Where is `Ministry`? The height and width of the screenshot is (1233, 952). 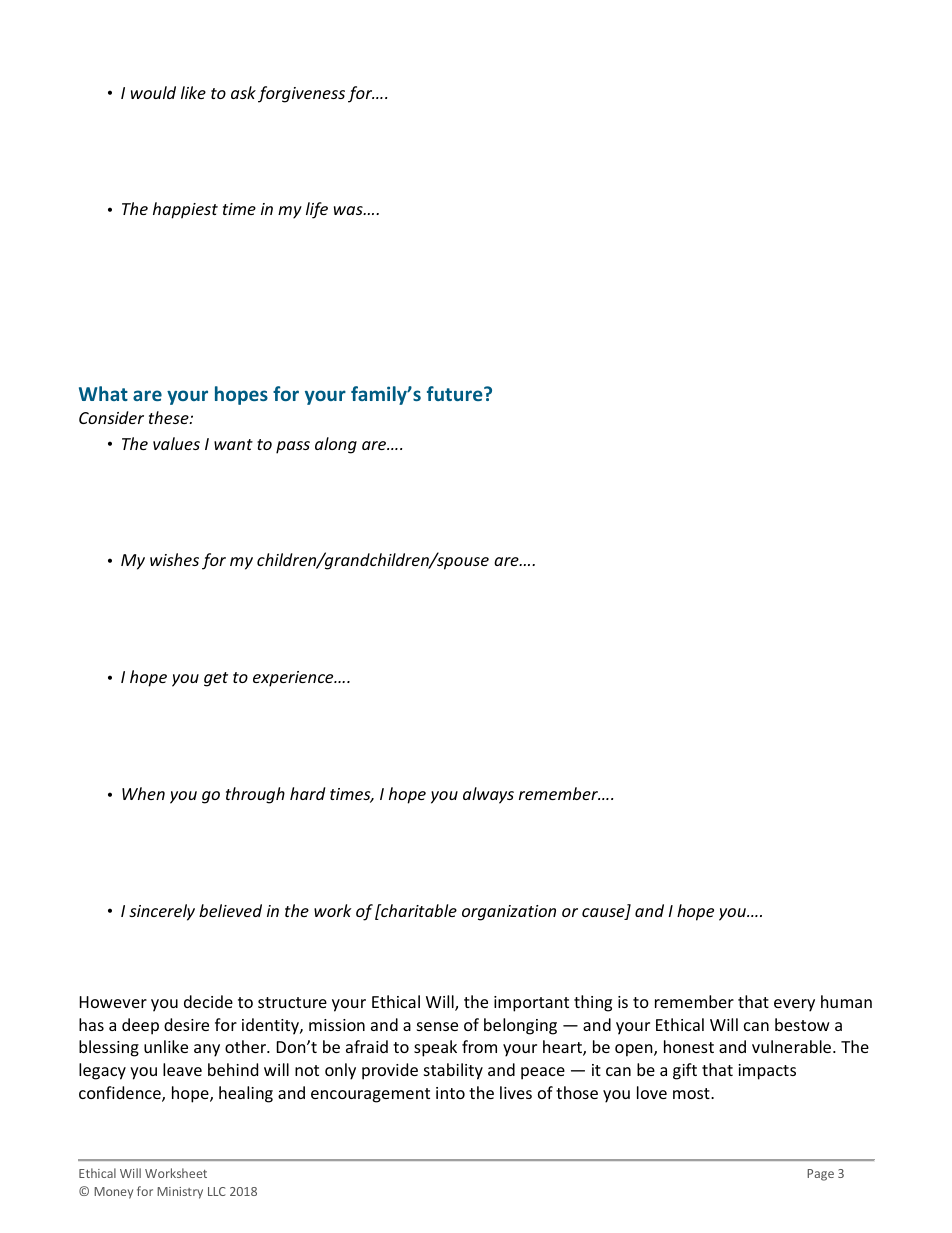 Ministry is located at coordinates (180, 1193).
